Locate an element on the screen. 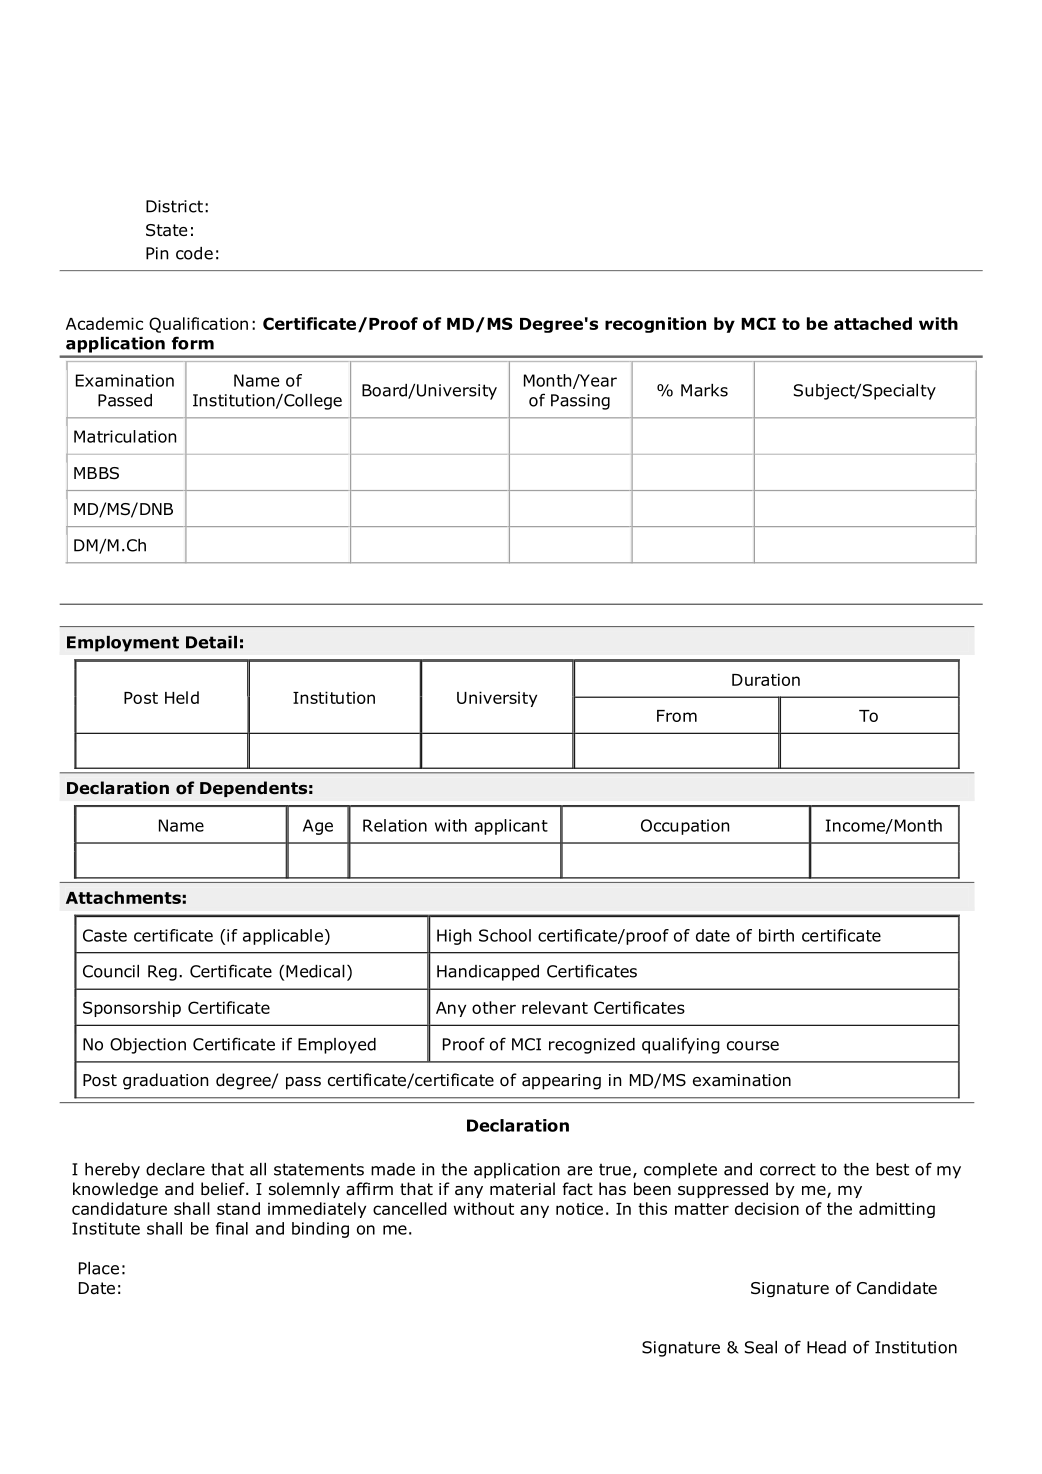  recognition is located at coordinates (655, 325).
